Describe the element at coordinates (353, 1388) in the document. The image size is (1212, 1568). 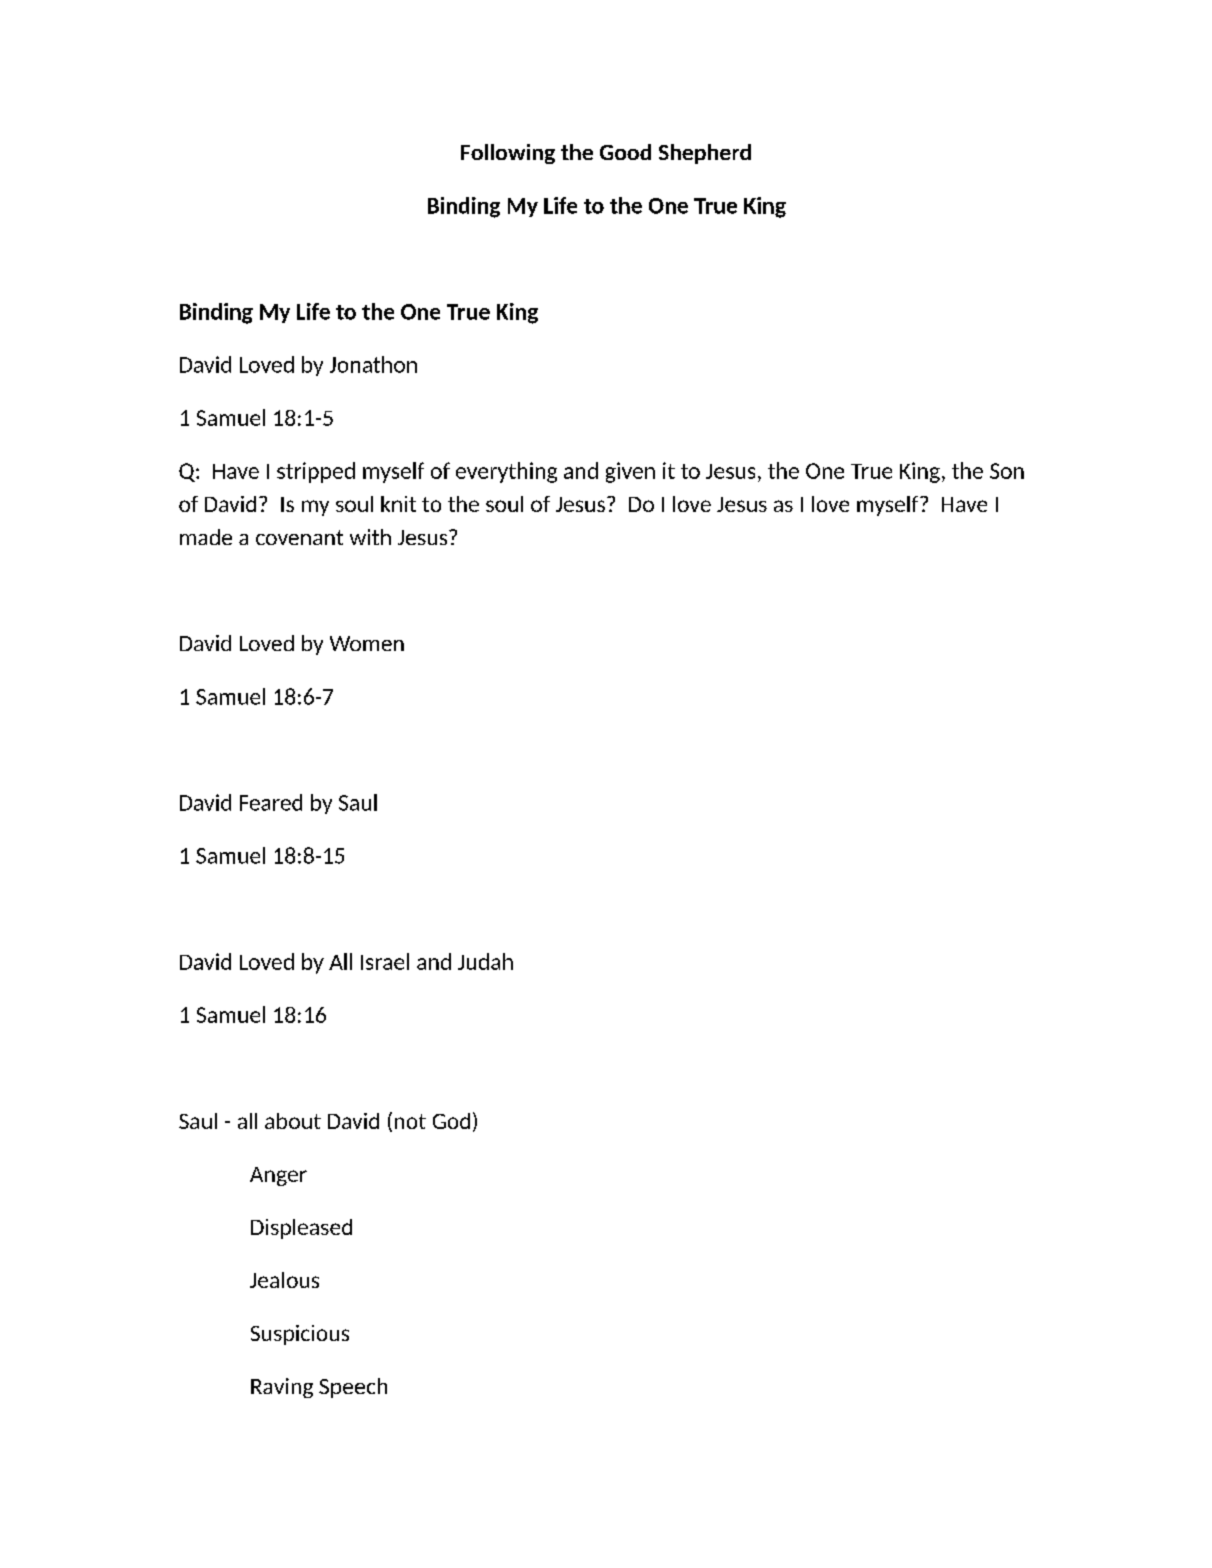
I see `Speech` at that location.
